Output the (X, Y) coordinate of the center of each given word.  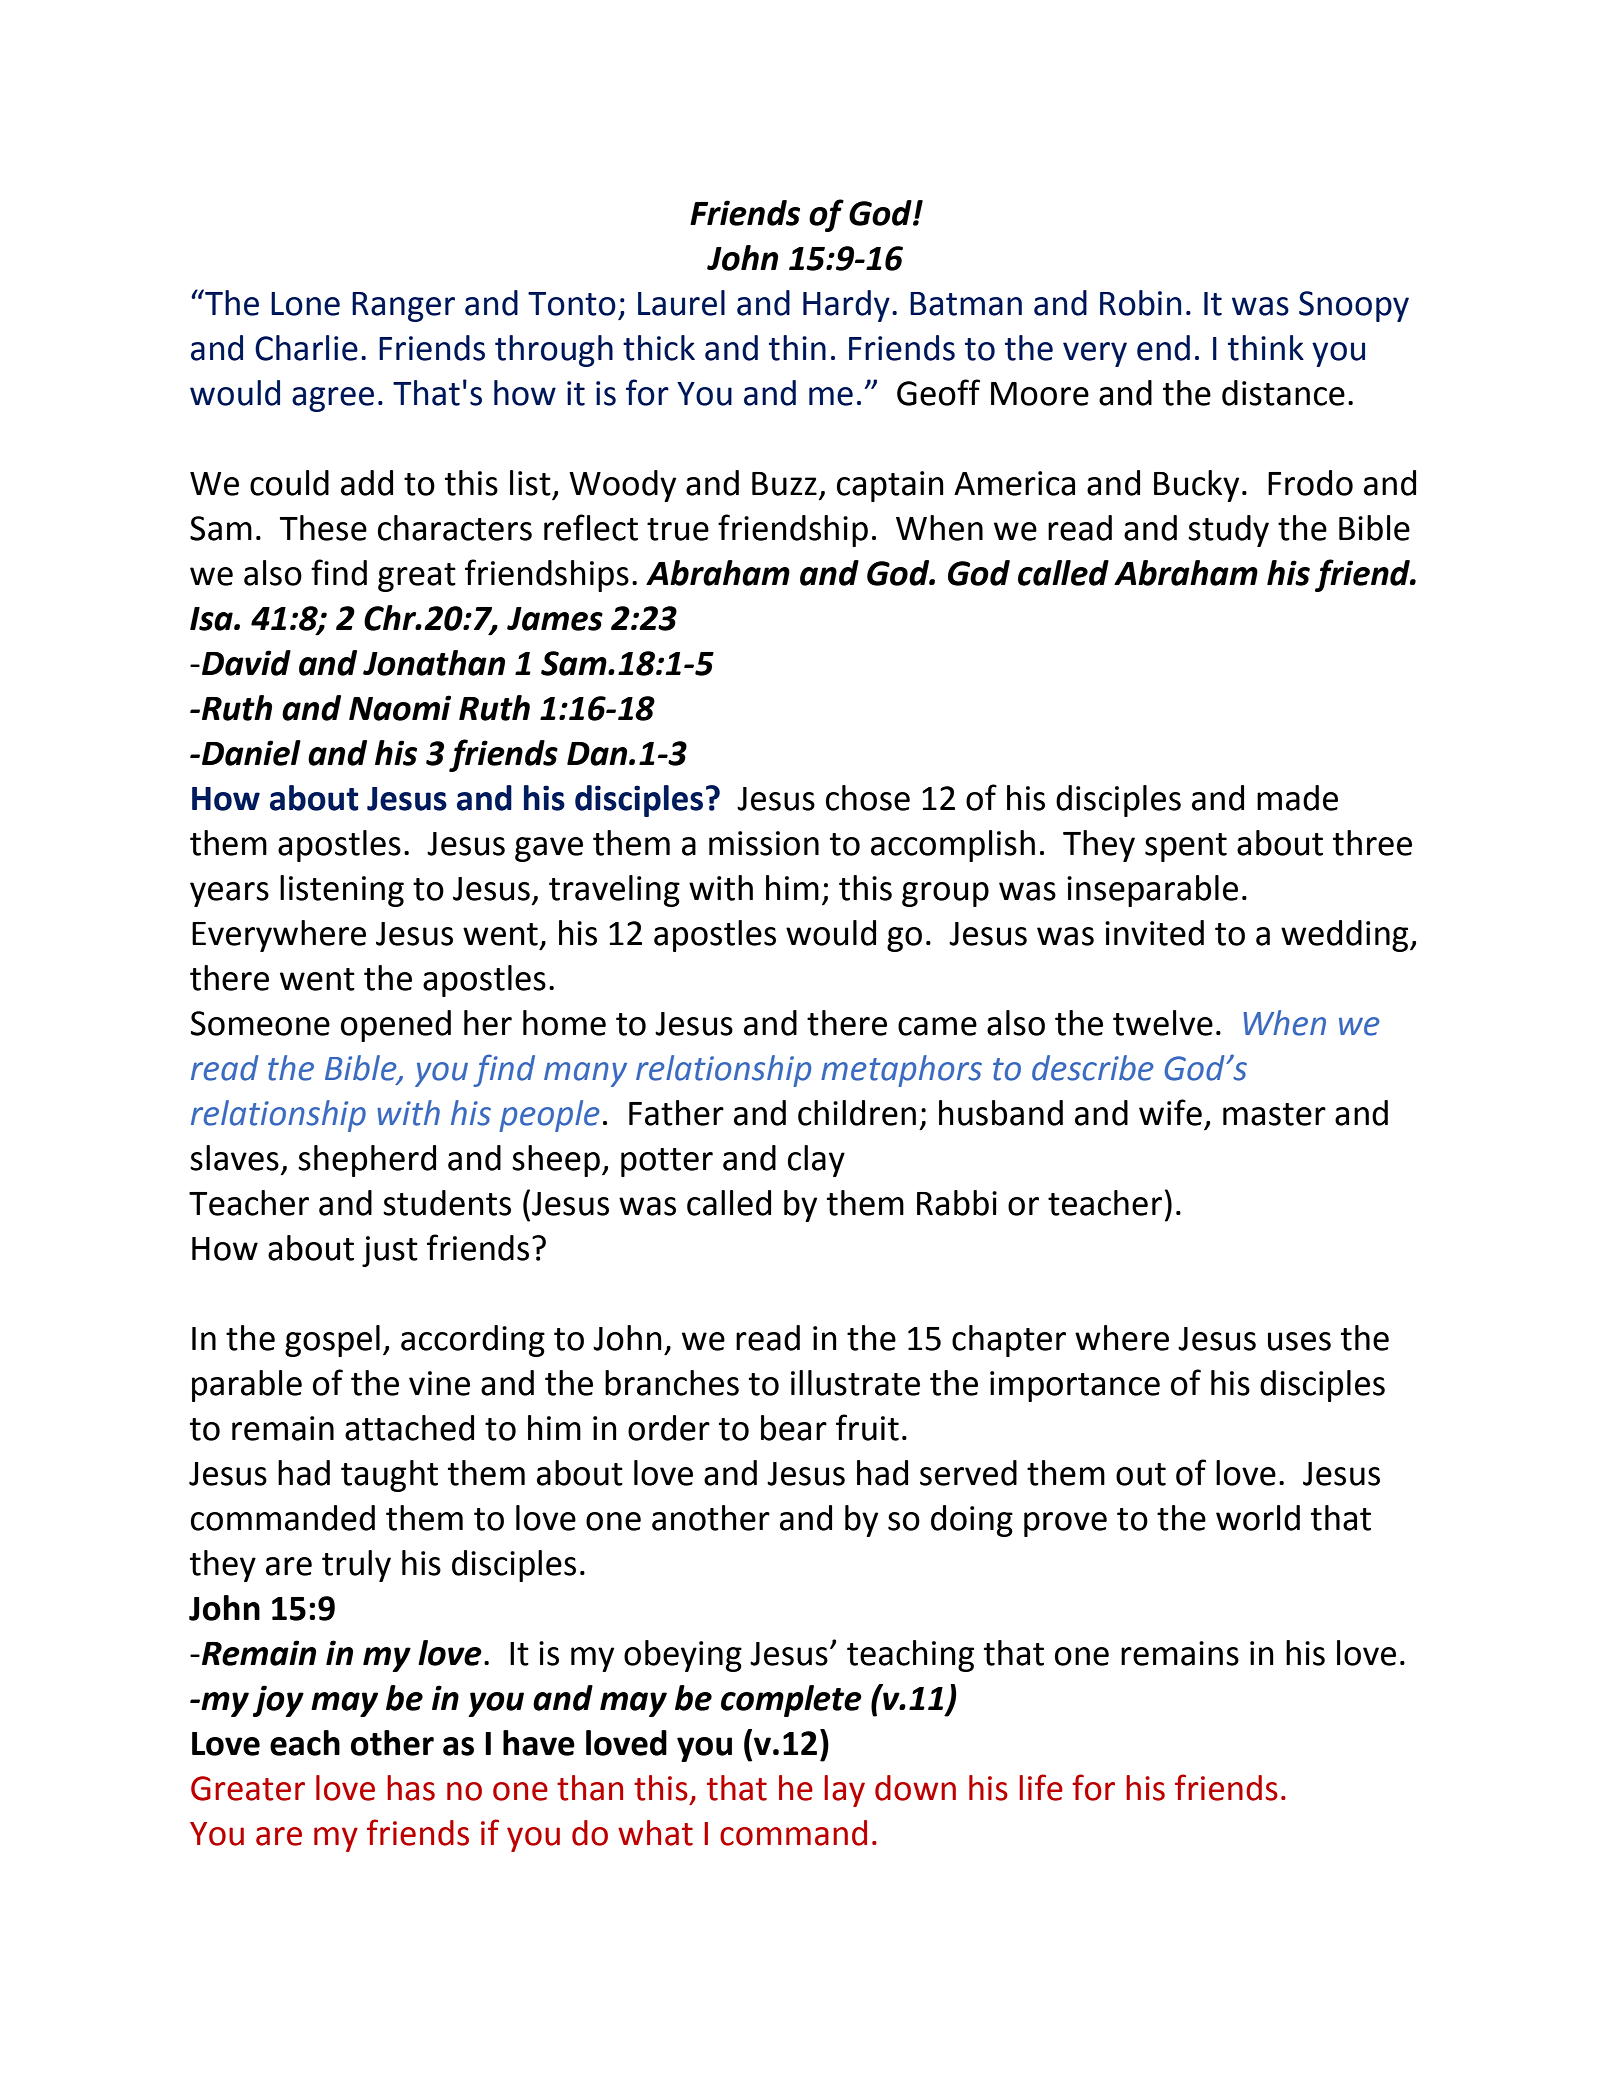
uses (1299, 1341)
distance (1283, 393)
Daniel (251, 753)
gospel (332, 1341)
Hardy (846, 306)
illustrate (855, 1383)
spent (1186, 847)
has (411, 1788)
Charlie (306, 348)
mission (764, 843)
